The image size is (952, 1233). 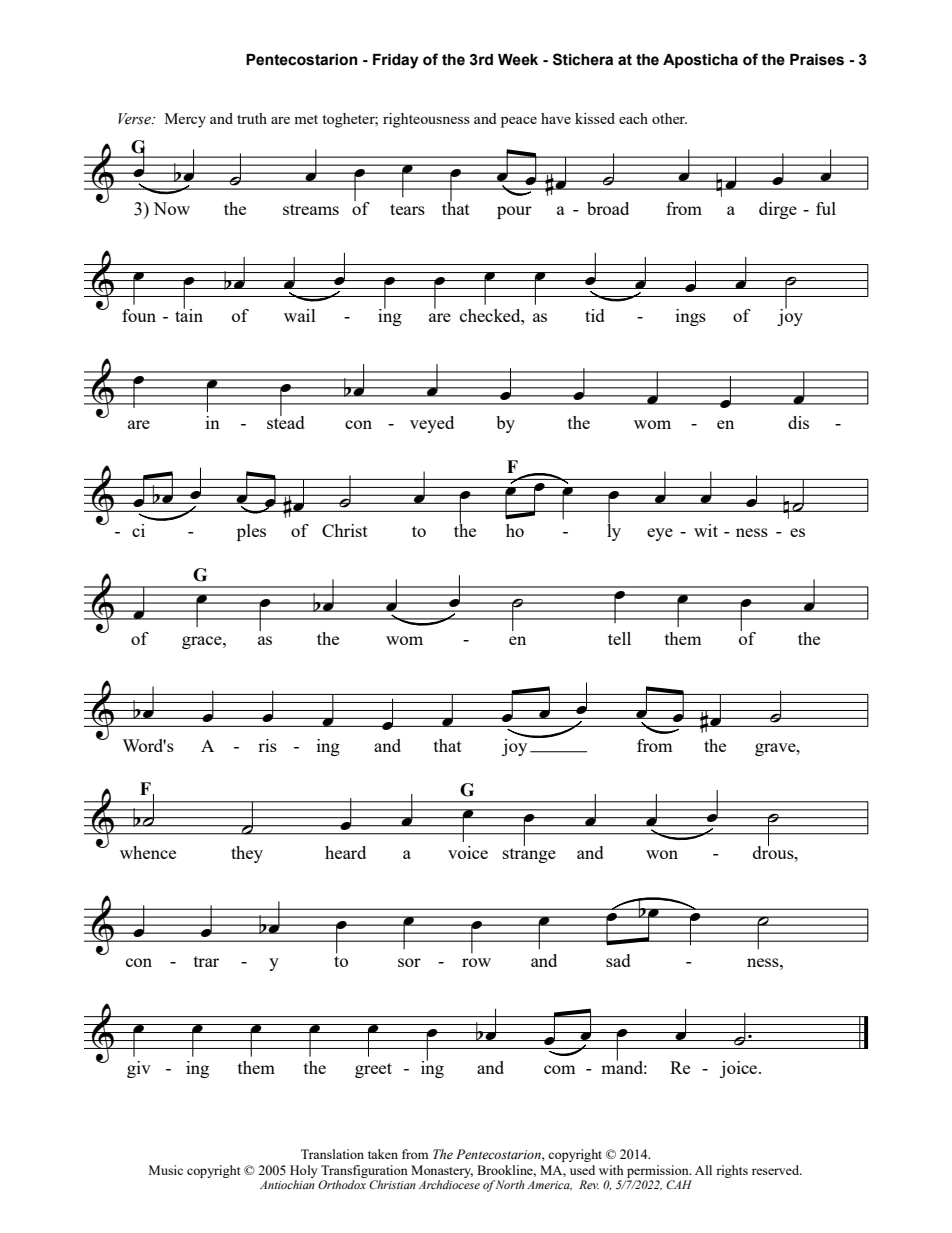 What do you see at coordinates (148, 852) in the document?
I see `whence` at bounding box center [148, 852].
